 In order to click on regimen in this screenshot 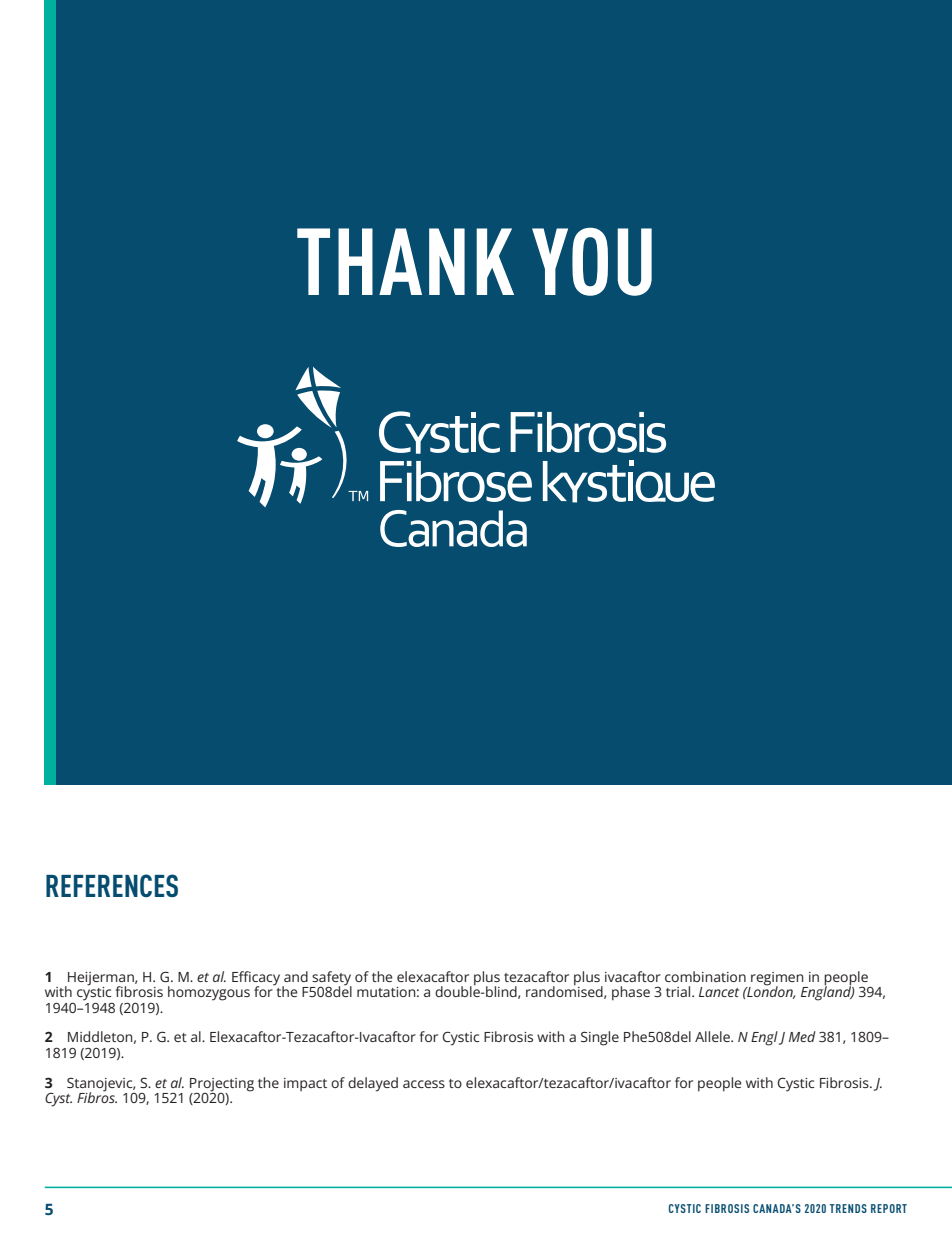, I will do `click(777, 980)`.
